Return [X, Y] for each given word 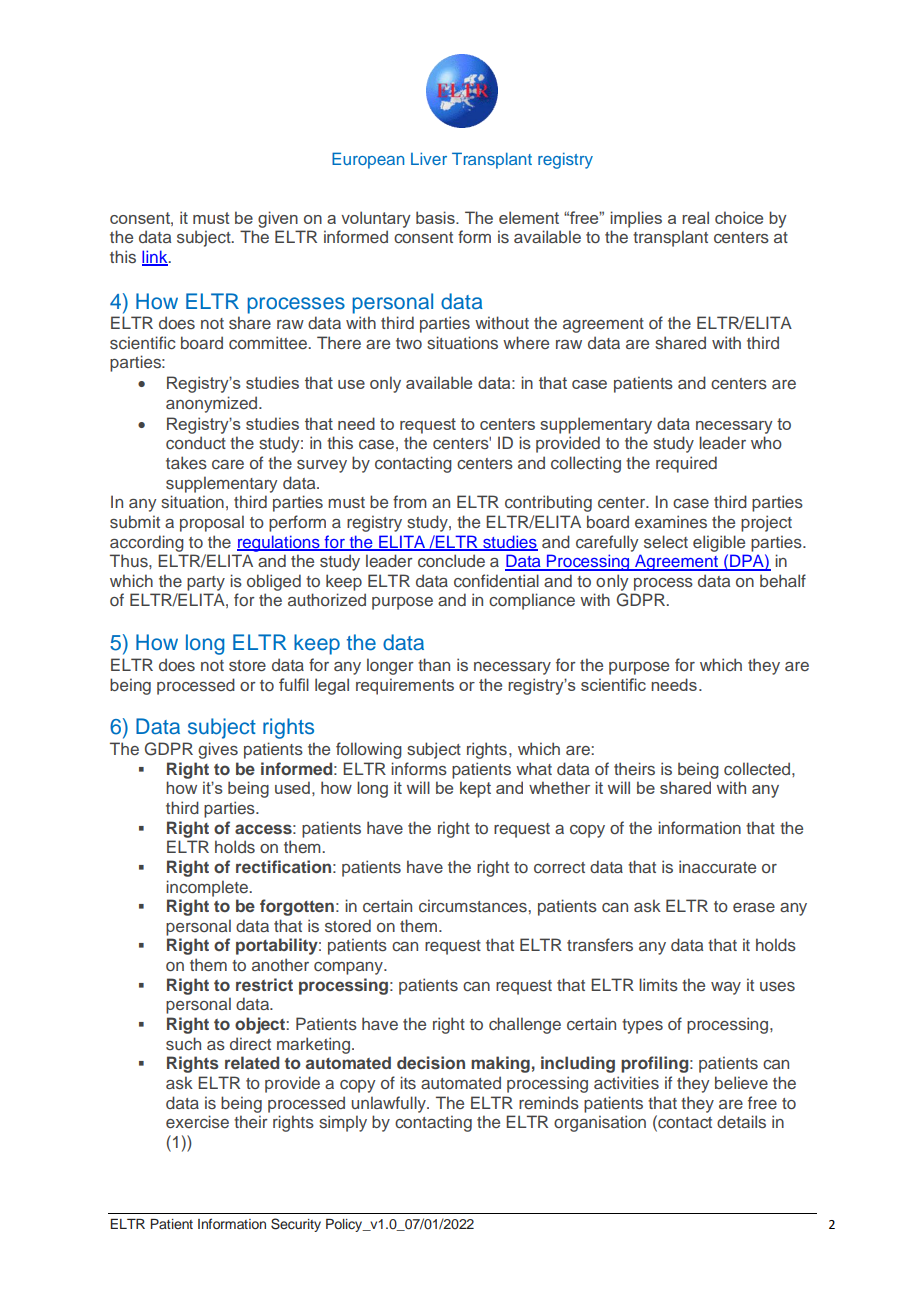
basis [436, 217]
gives [218, 750]
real [695, 217]
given [278, 219]
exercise [197, 1121]
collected [758, 768]
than [434, 664]
